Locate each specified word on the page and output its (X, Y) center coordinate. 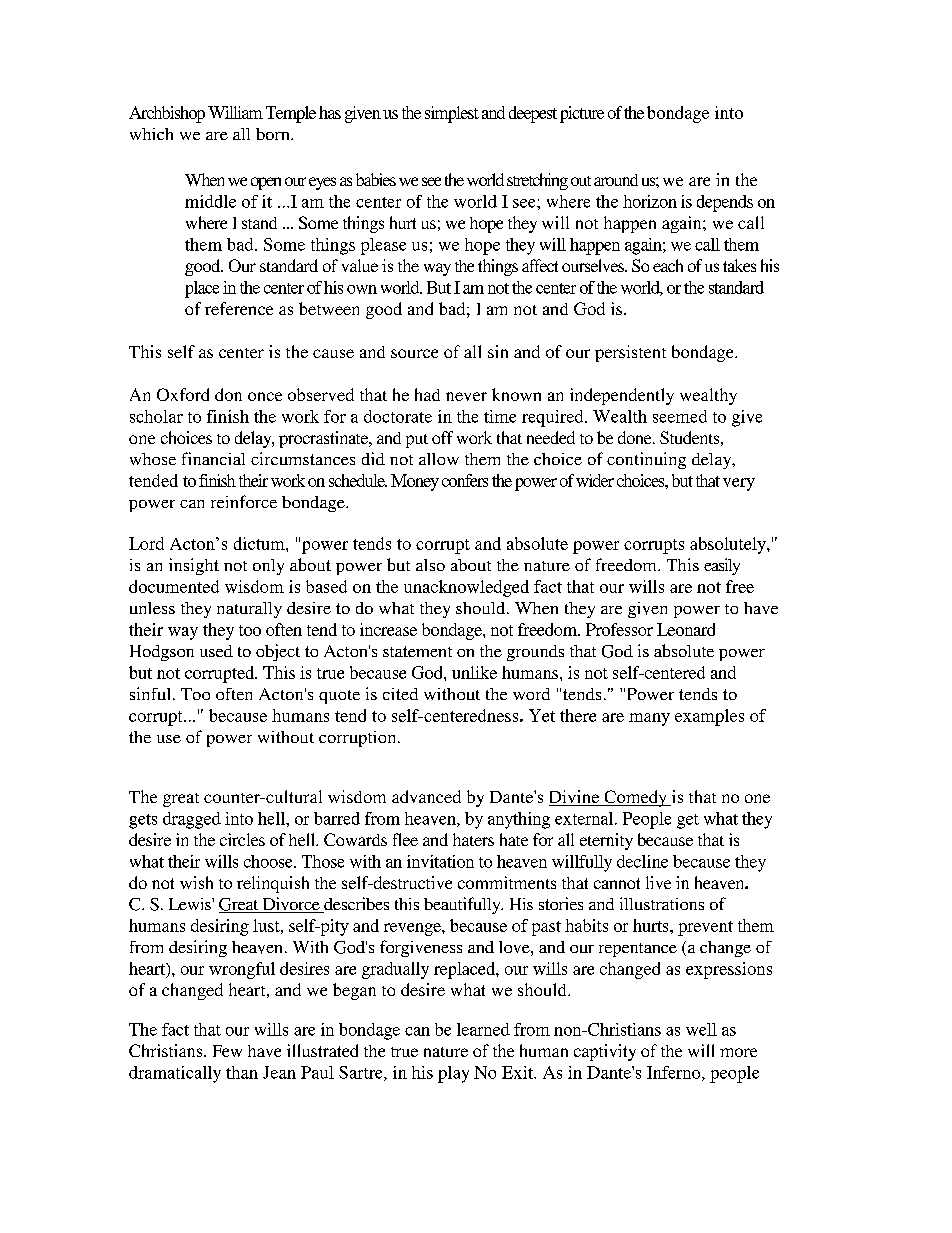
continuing (646, 460)
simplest (452, 114)
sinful (150, 693)
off (442, 437)
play (453, 1074)
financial (213, 458)
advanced (426, 796)
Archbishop (167, 114)
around (616, 180)
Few (227, 1051)
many (649, 719)
